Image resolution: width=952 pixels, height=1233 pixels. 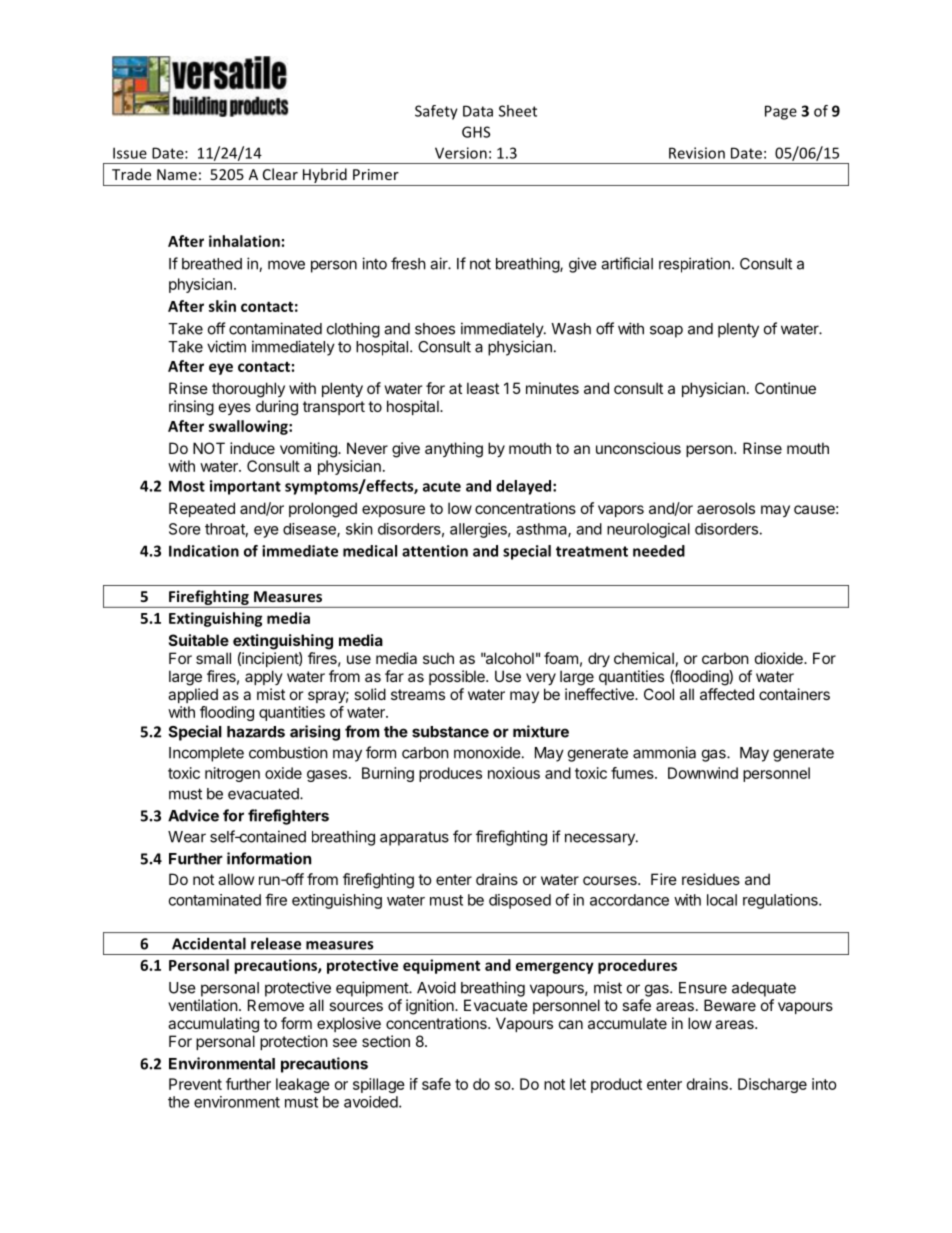 What do you see at coordinates (206, 754) in the page?
I see `Incomplete` at bounding box center [206, 754].
